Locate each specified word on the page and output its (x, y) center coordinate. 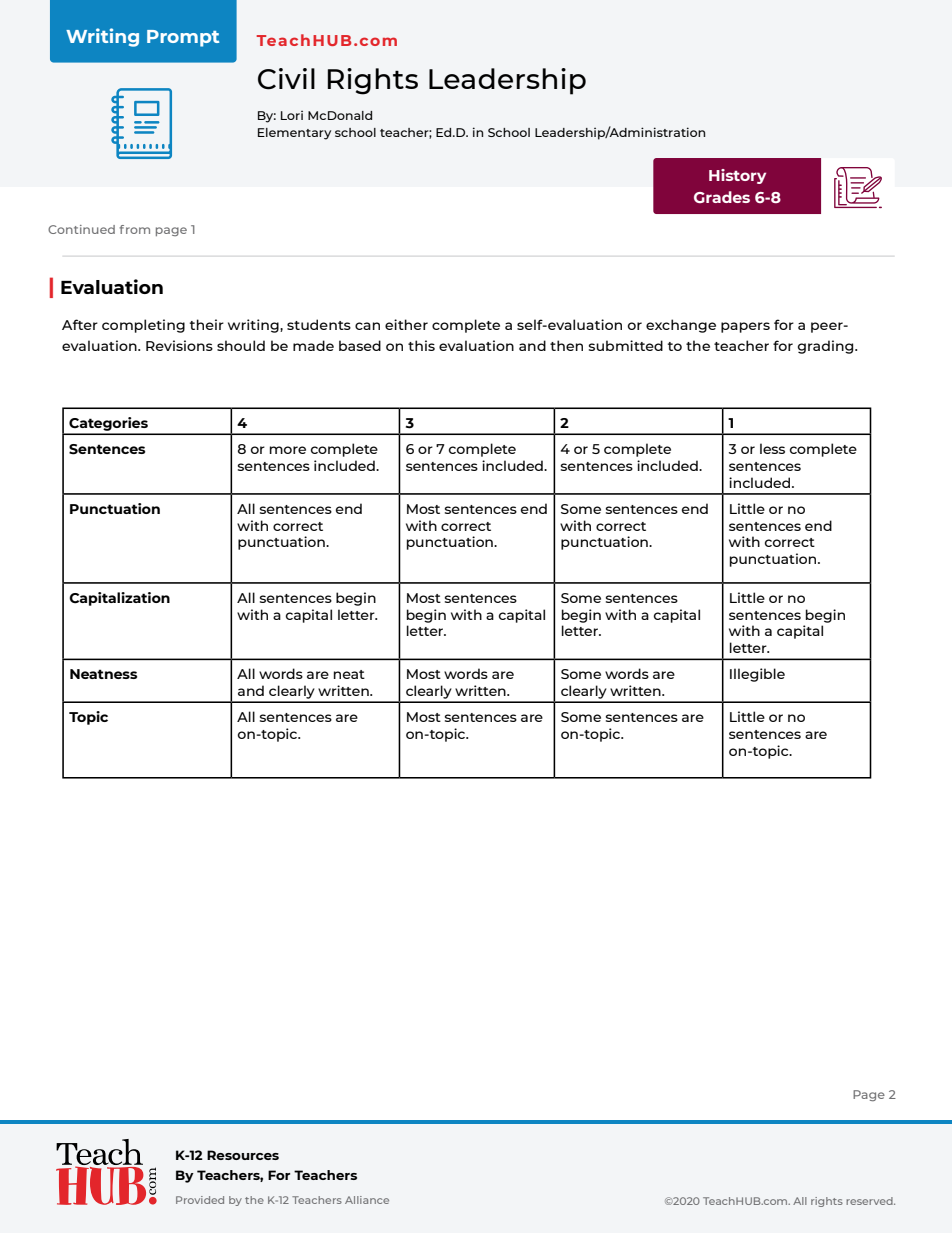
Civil (286, 79)
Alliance (367, 1200)
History (737, 176)
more (288, 450)
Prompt (183, 38)
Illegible (757, 675)
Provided (200, 1200)
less (772, 448)
